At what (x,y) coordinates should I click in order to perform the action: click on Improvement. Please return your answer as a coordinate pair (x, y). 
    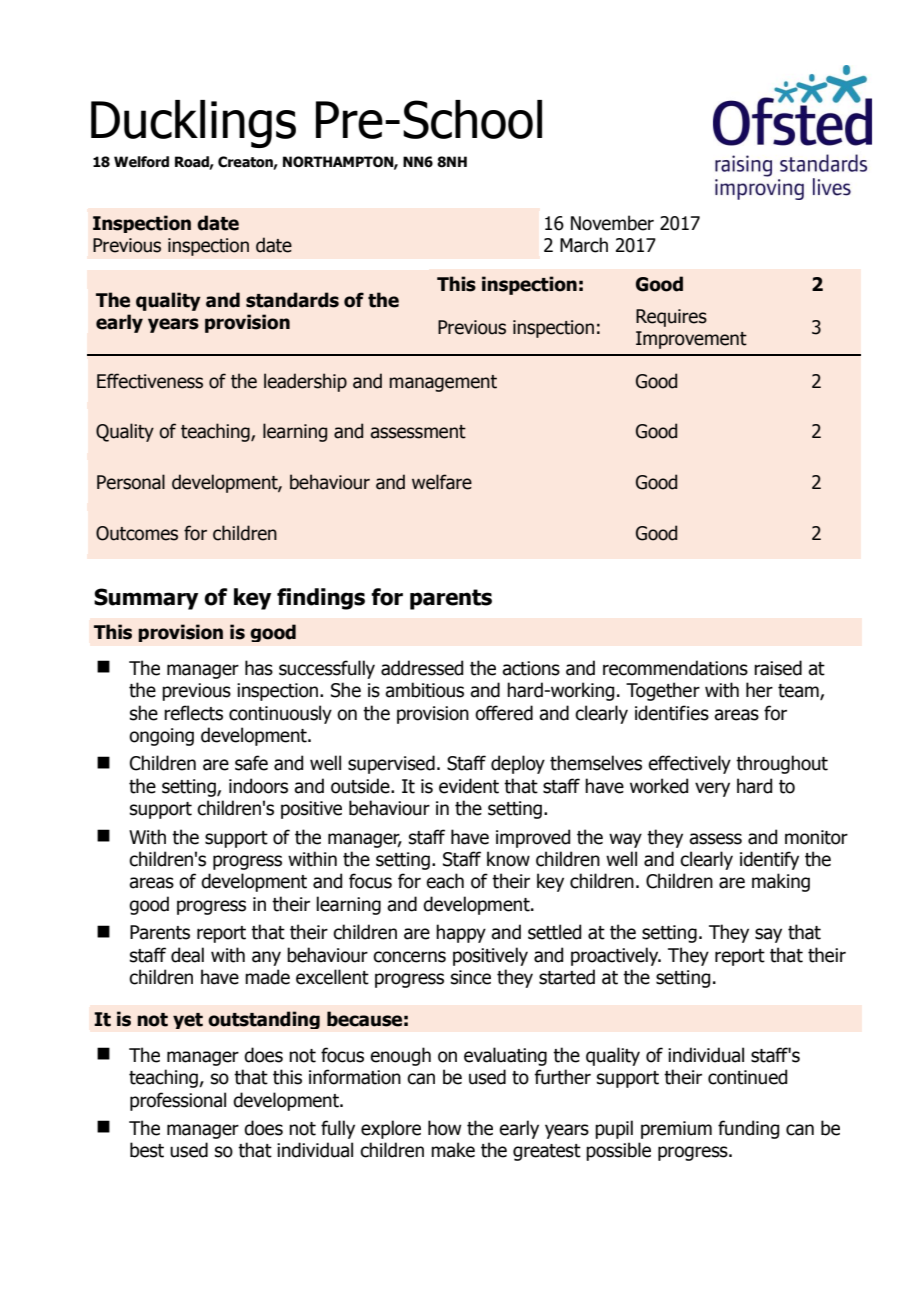
    Looking at the image, I should click on (691, 340).
